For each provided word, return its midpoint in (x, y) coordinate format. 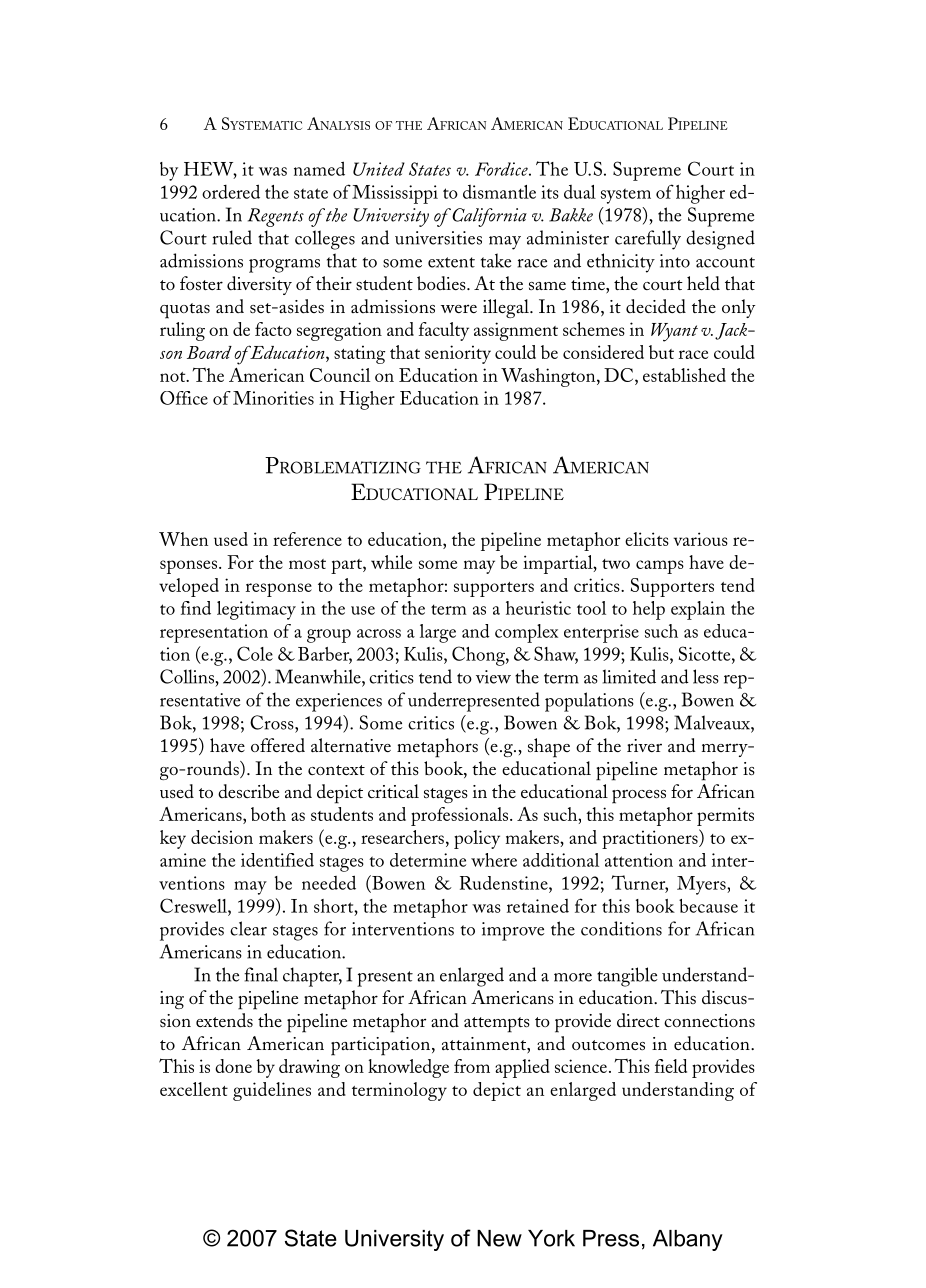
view (493, 677)
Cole (255, 653)
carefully (648, 240)
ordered (231, 191)
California (488, 217)
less (706, 676)
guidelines (272, 1091)
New (499, 1238)
